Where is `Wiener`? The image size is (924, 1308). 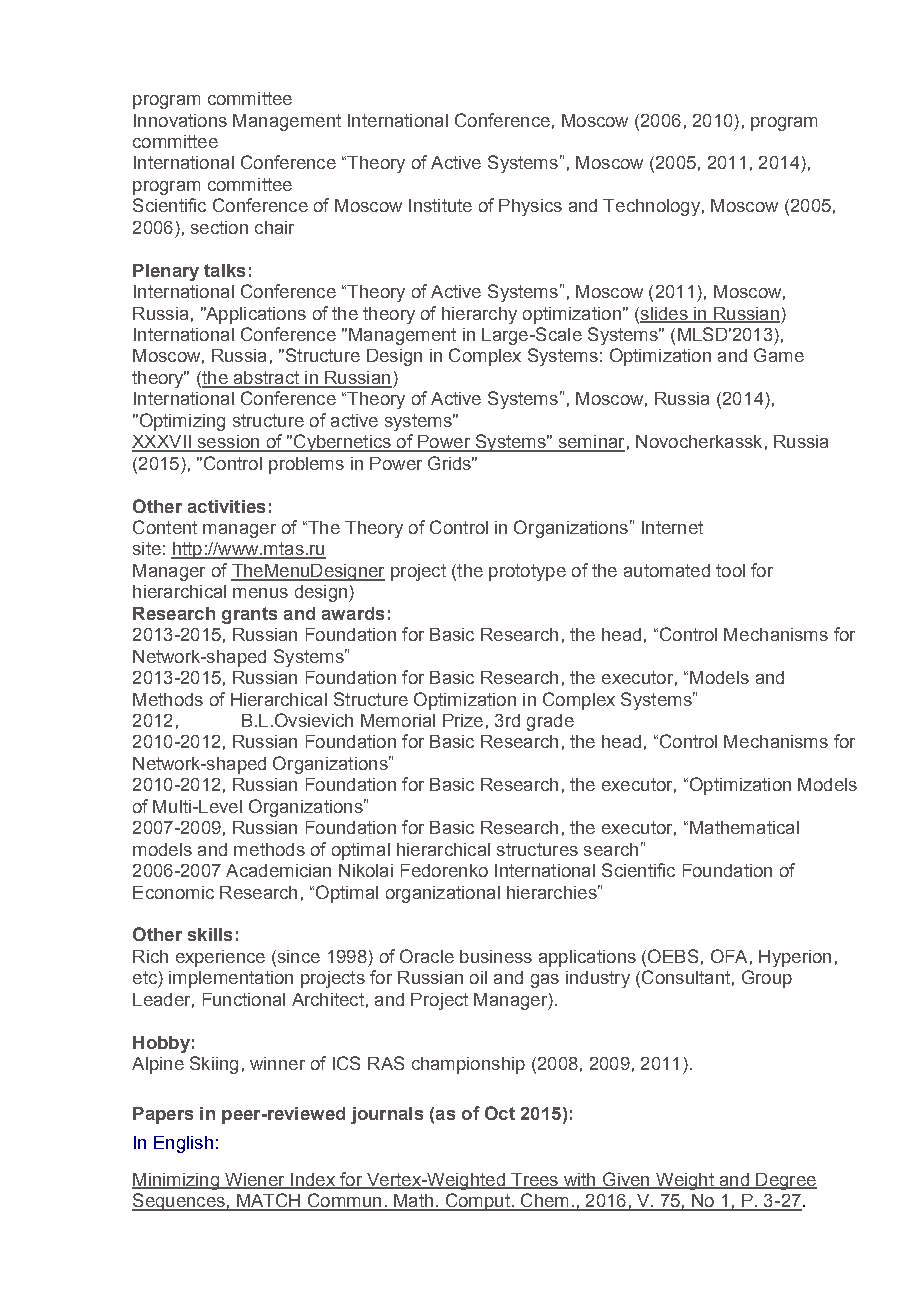 Wiener is located at coordinates (255, 1180).
